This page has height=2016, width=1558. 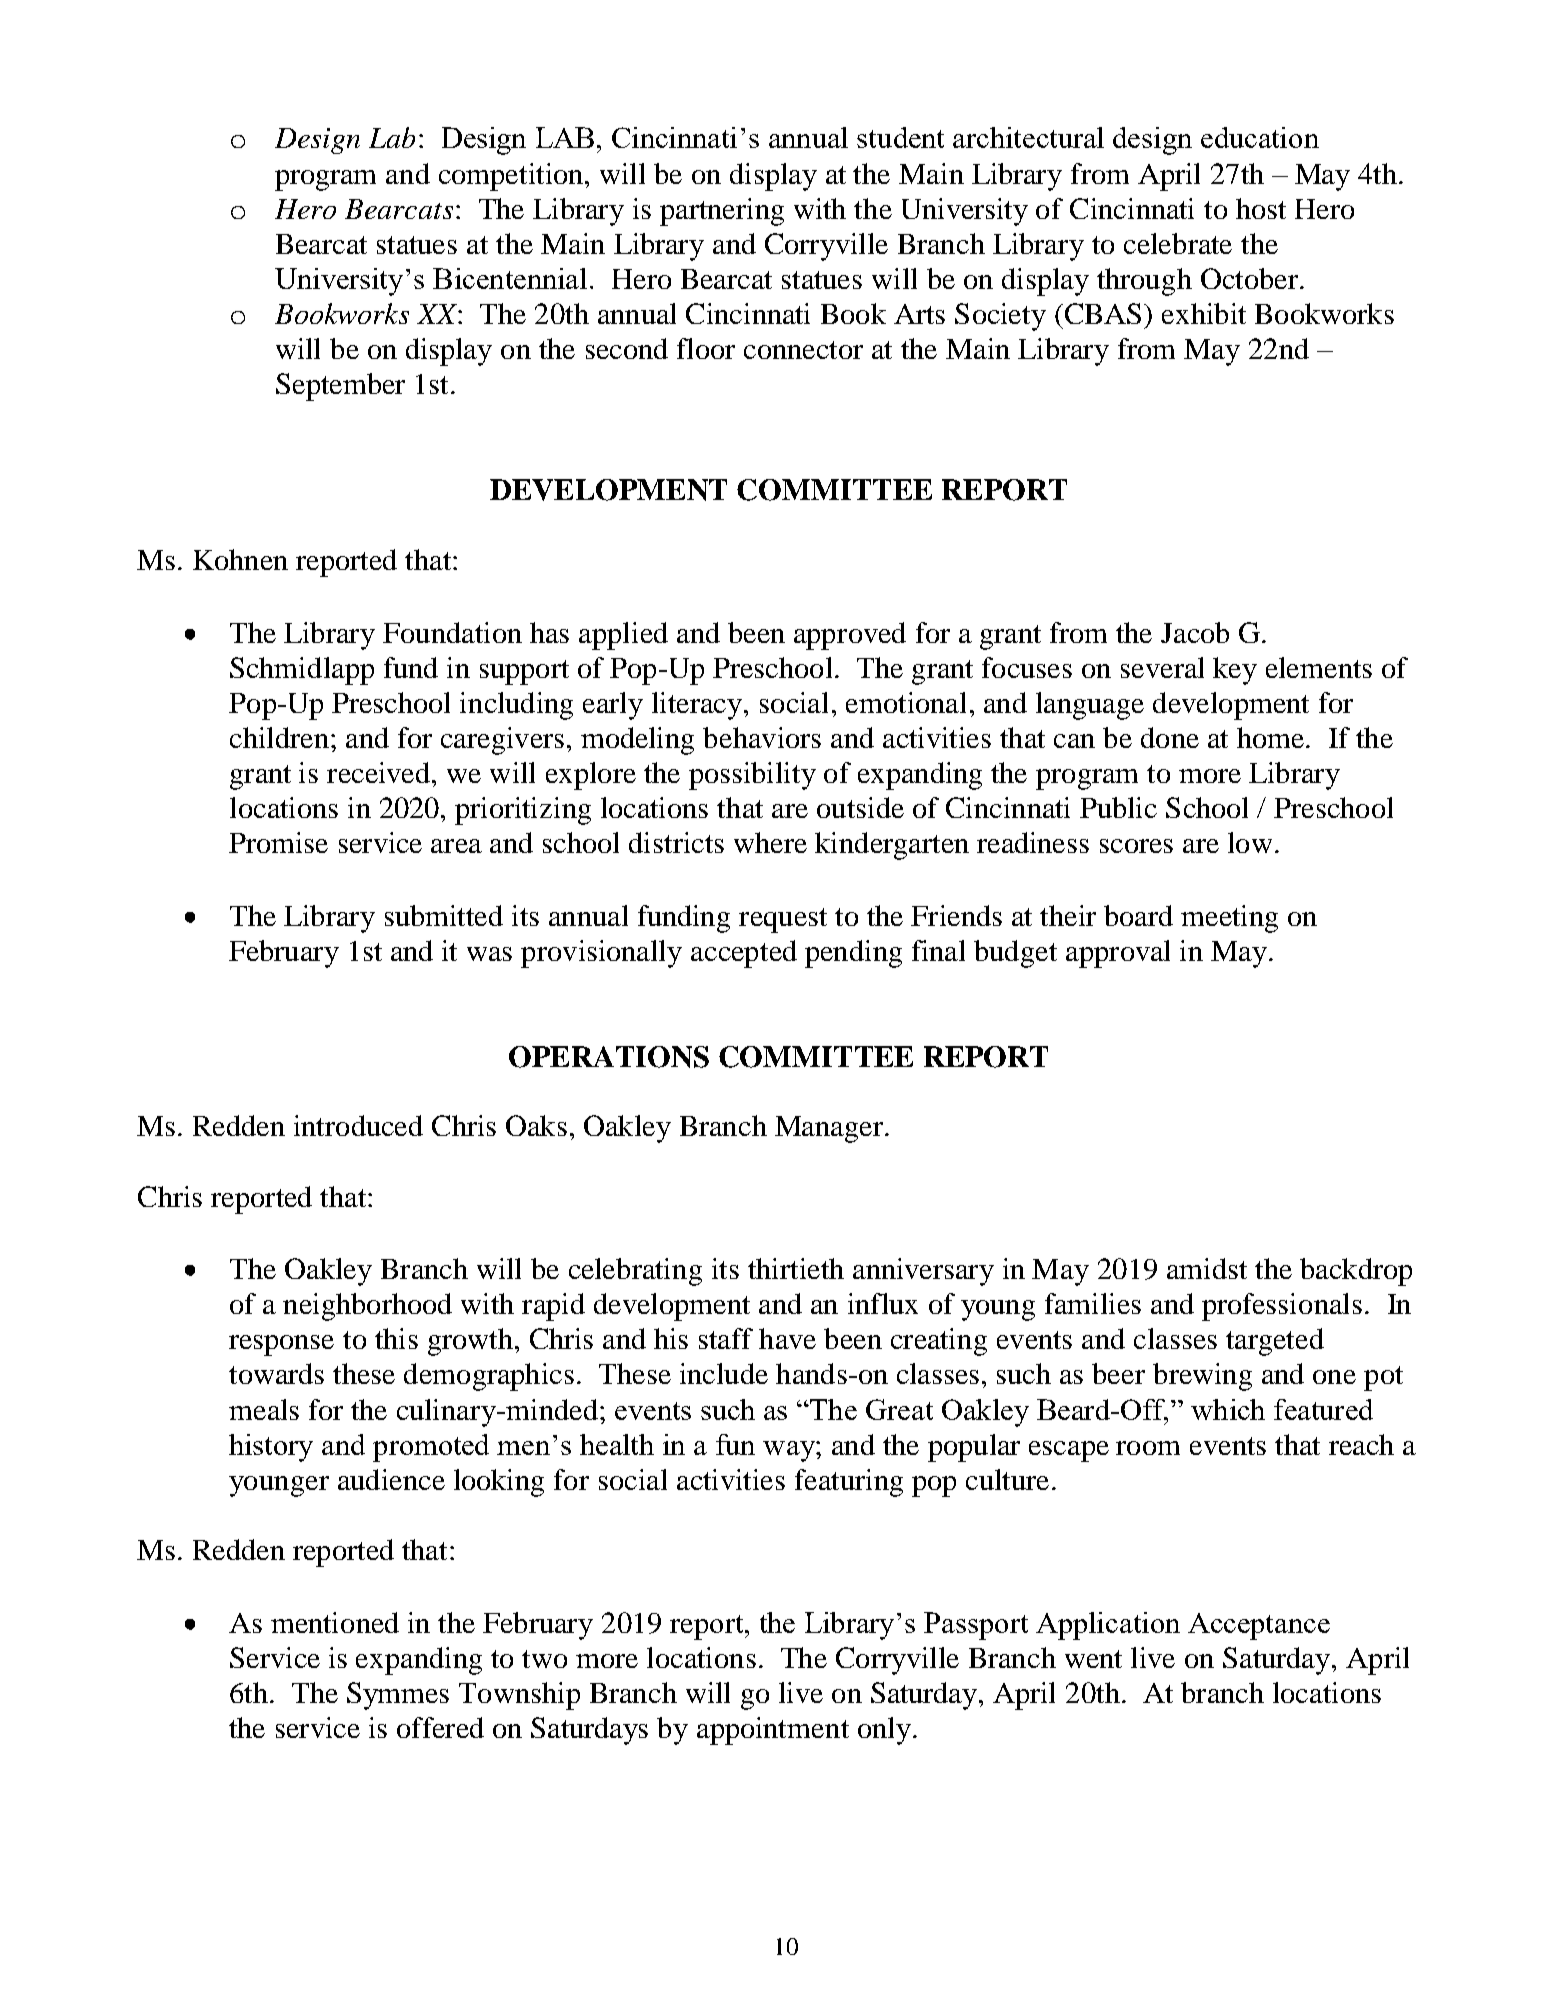 I want to click on meeting, so click(x=1229, y=919).
